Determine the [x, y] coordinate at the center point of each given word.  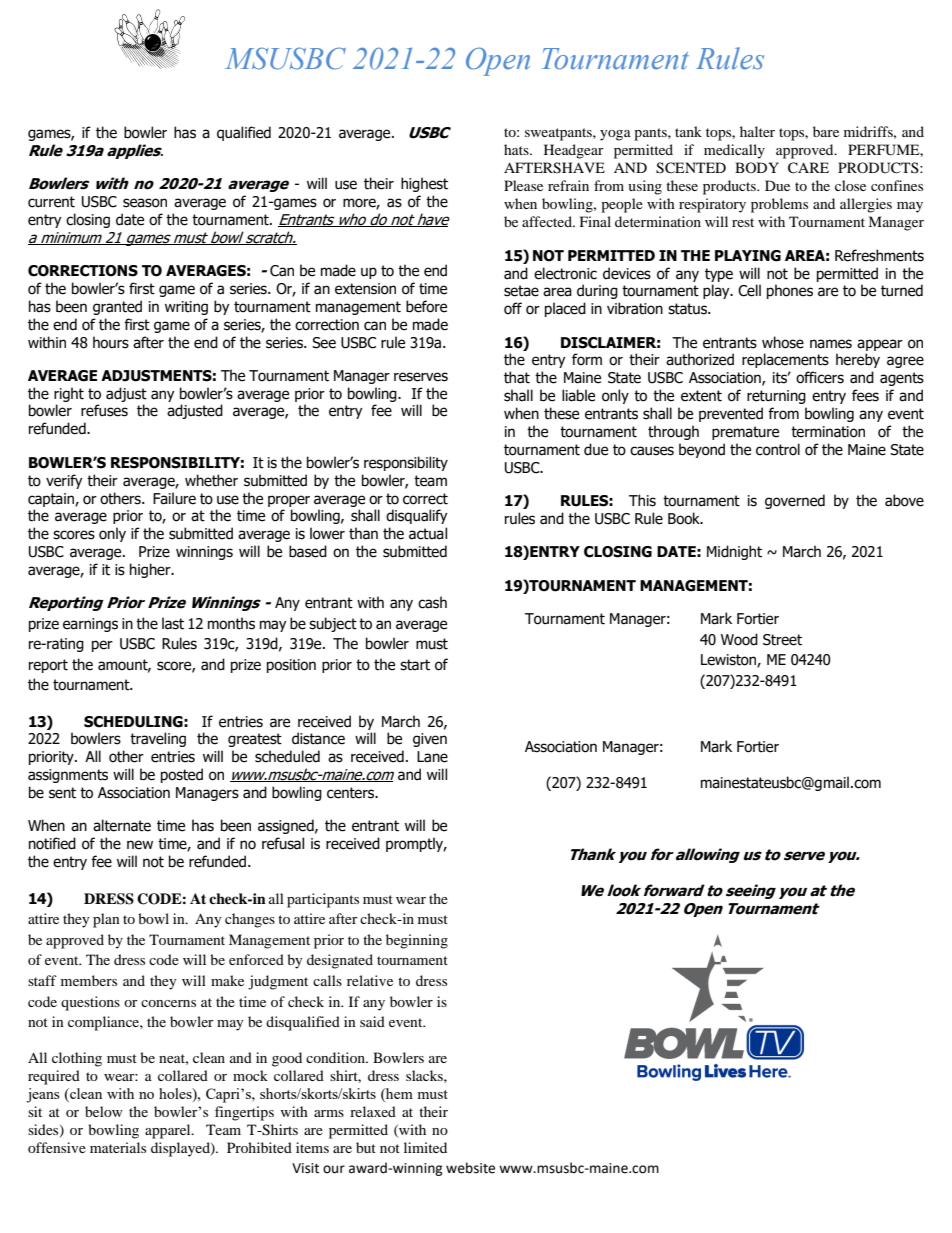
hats [517, 149]
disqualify [417, 516]
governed [795, 501]
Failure [174, 498]
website [470, 1168]
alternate [122, 825]
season [145, 203]
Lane [432, 757]
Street [782, 640]
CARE [808, 168]
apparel [169, 1131]
